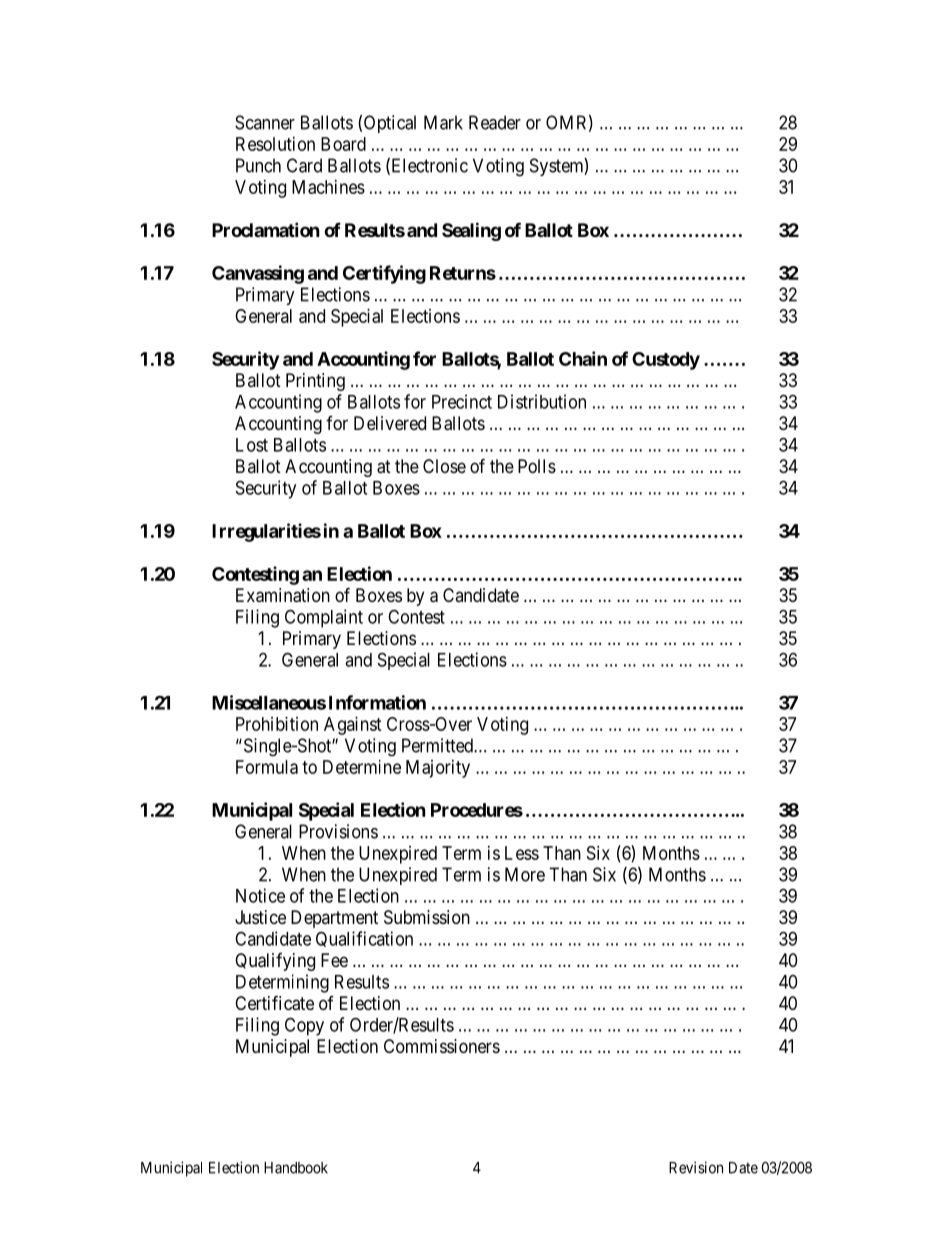  What do you see at coordinates (495, 122) in the page?
I see `Reader` at bounding box center [495, 122].
